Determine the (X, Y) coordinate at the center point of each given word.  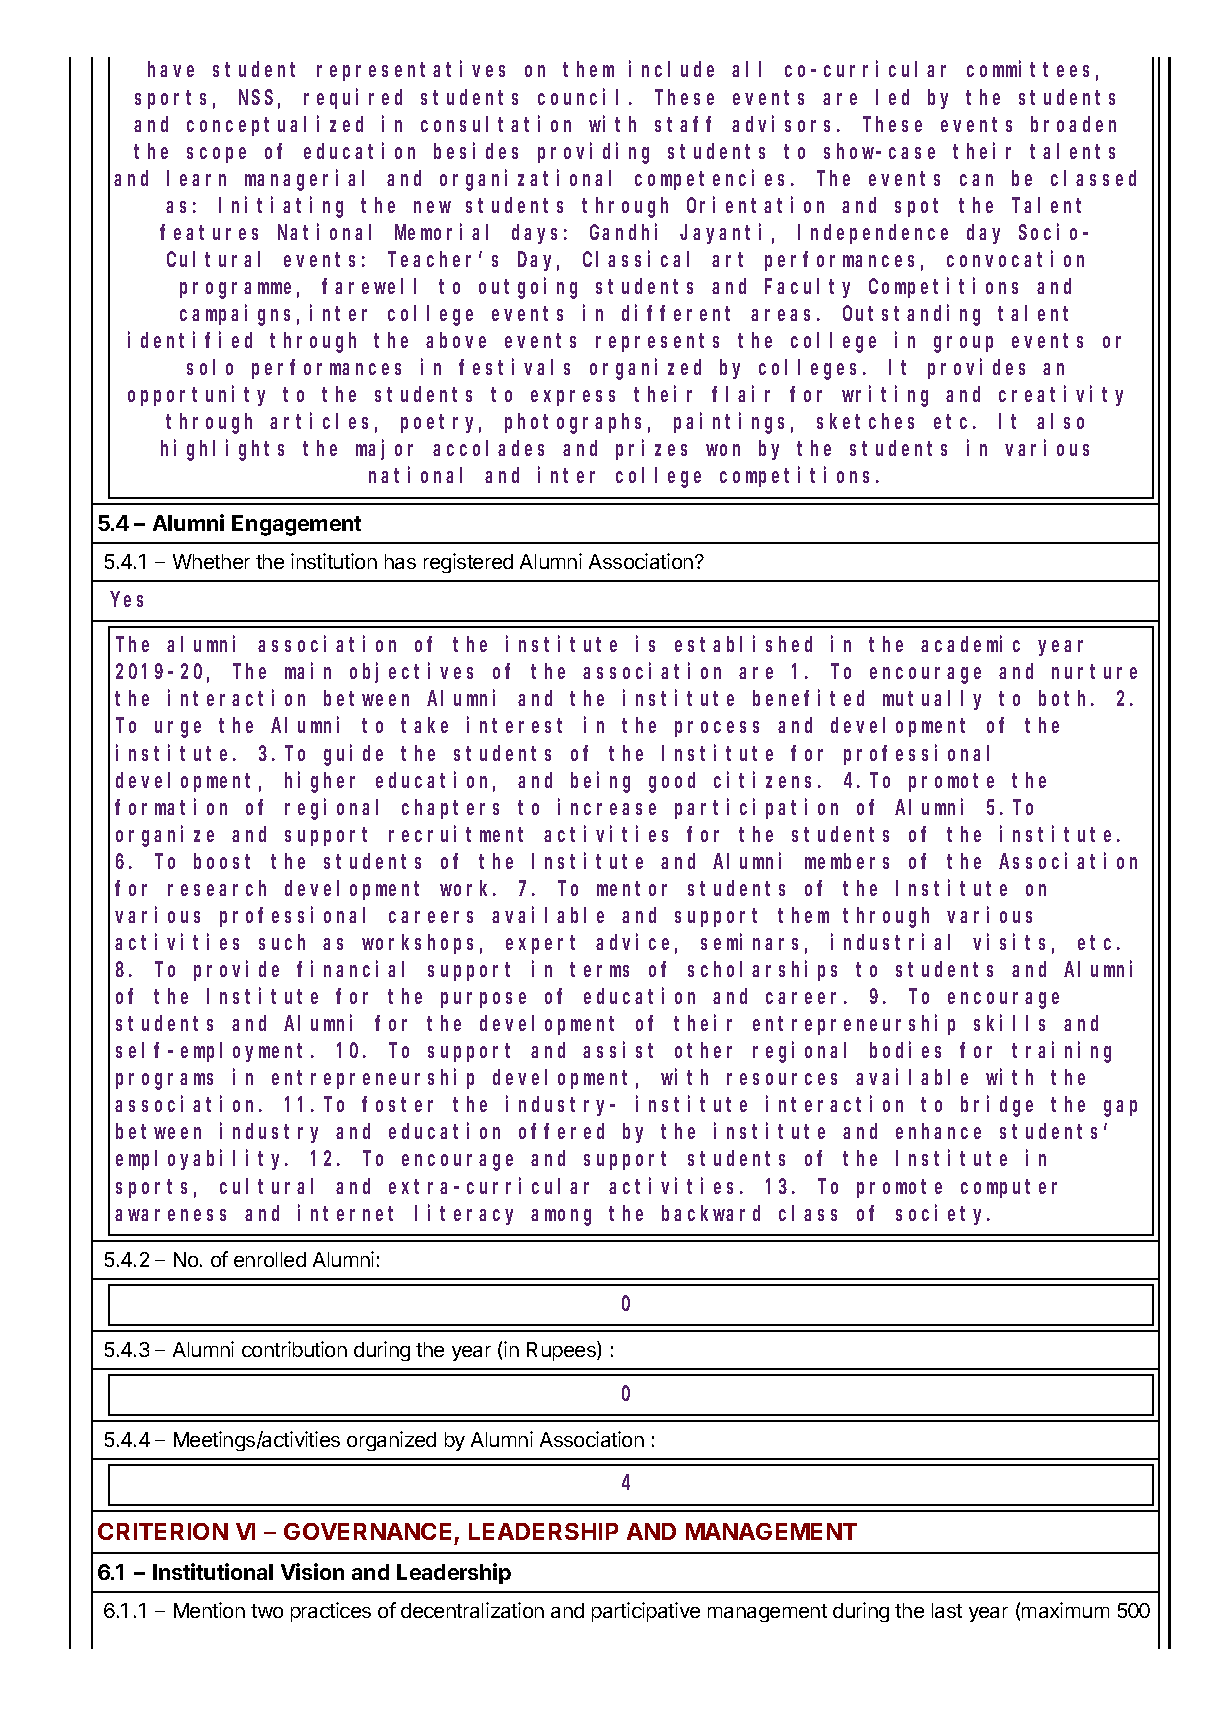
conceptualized (275, 125)
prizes (651, 450)
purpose (483, 1000)
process (717, 729)
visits (1009, 942)
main (308, 671)
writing (885, 396)
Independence (873, 234)
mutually (932, 700)
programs (164, 1081)
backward (711, 1213)
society (942, 1214)
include (671, 69)
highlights (222, 450)
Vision (312, 1571)
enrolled (270, 1259)
